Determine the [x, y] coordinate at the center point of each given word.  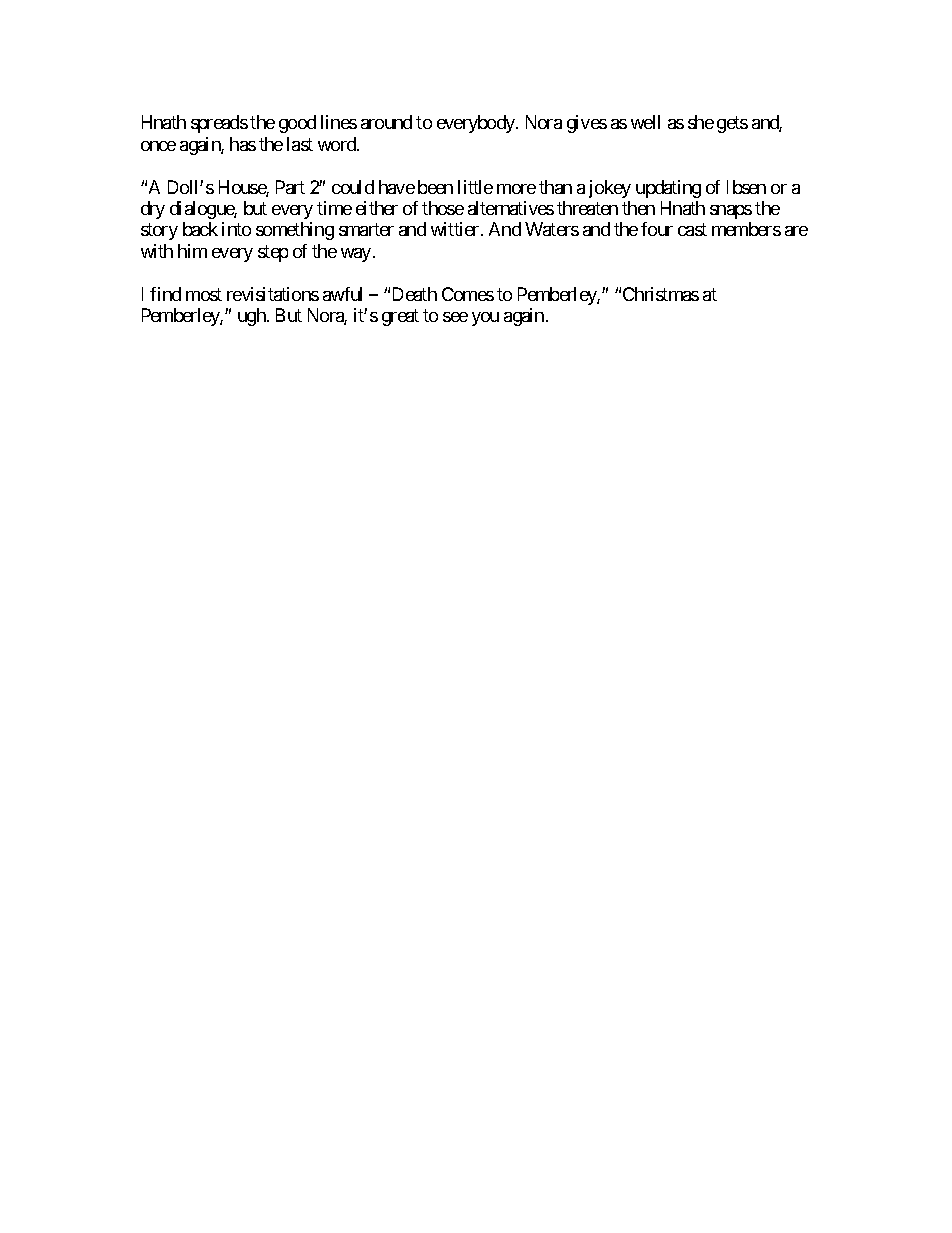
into [236, 229]
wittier [456, 229]
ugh [253, 317]
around [386, 122]
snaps [731, 212]
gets [732, 124]
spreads [219, 124]
